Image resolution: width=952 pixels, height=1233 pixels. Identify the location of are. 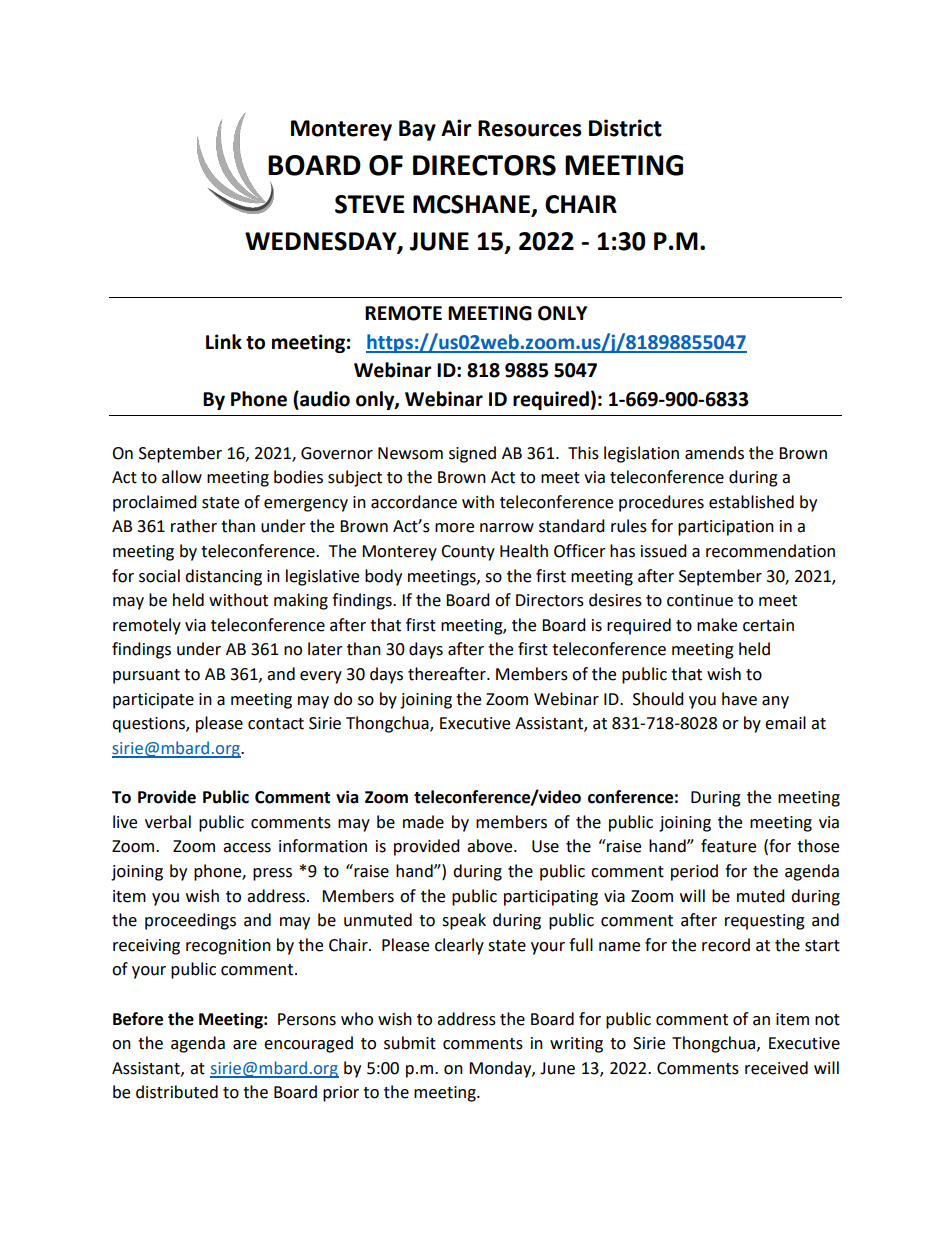
(245, 1045).
